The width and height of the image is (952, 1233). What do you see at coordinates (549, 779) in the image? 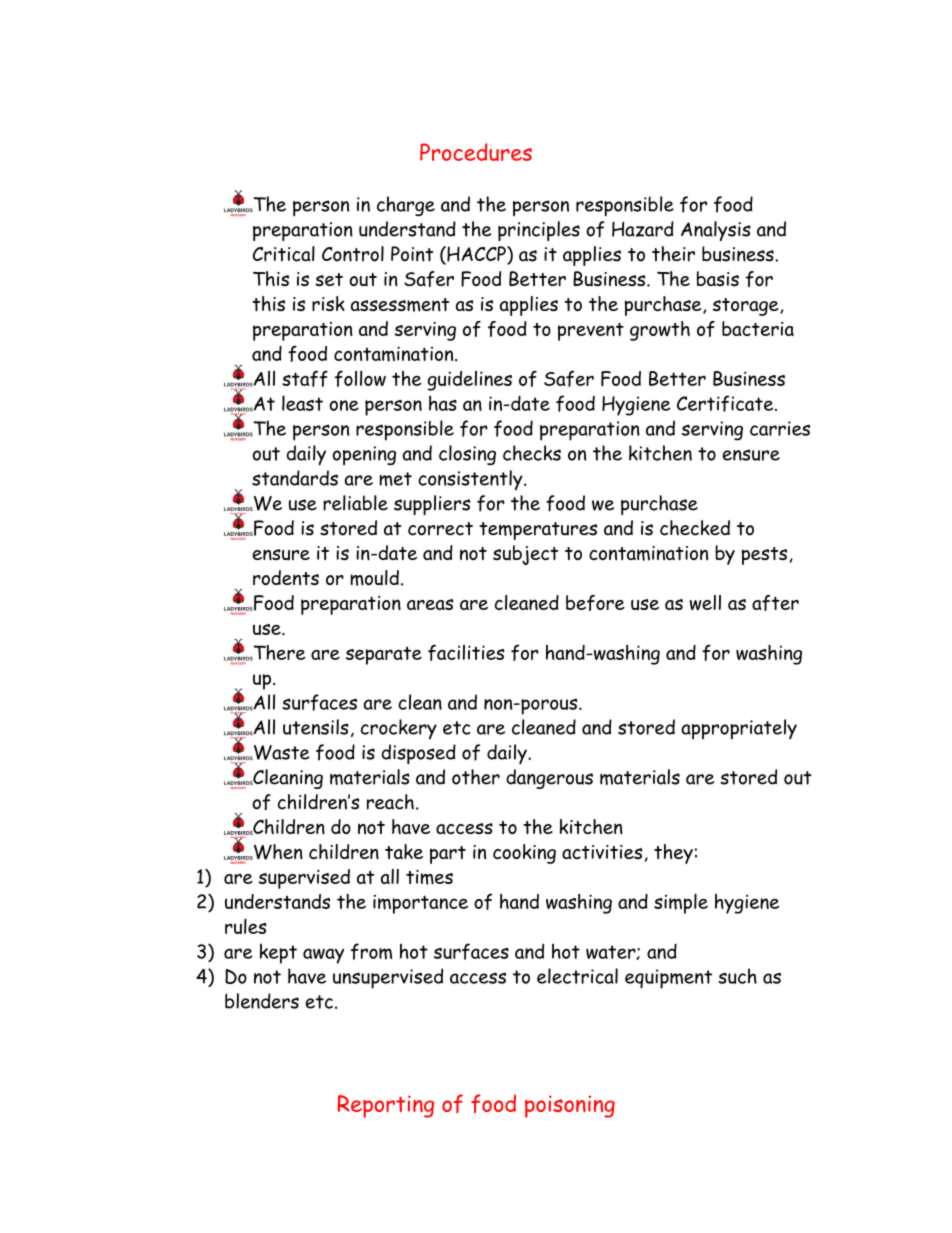
I see `dangerous` at bounding box center [549, 779].
